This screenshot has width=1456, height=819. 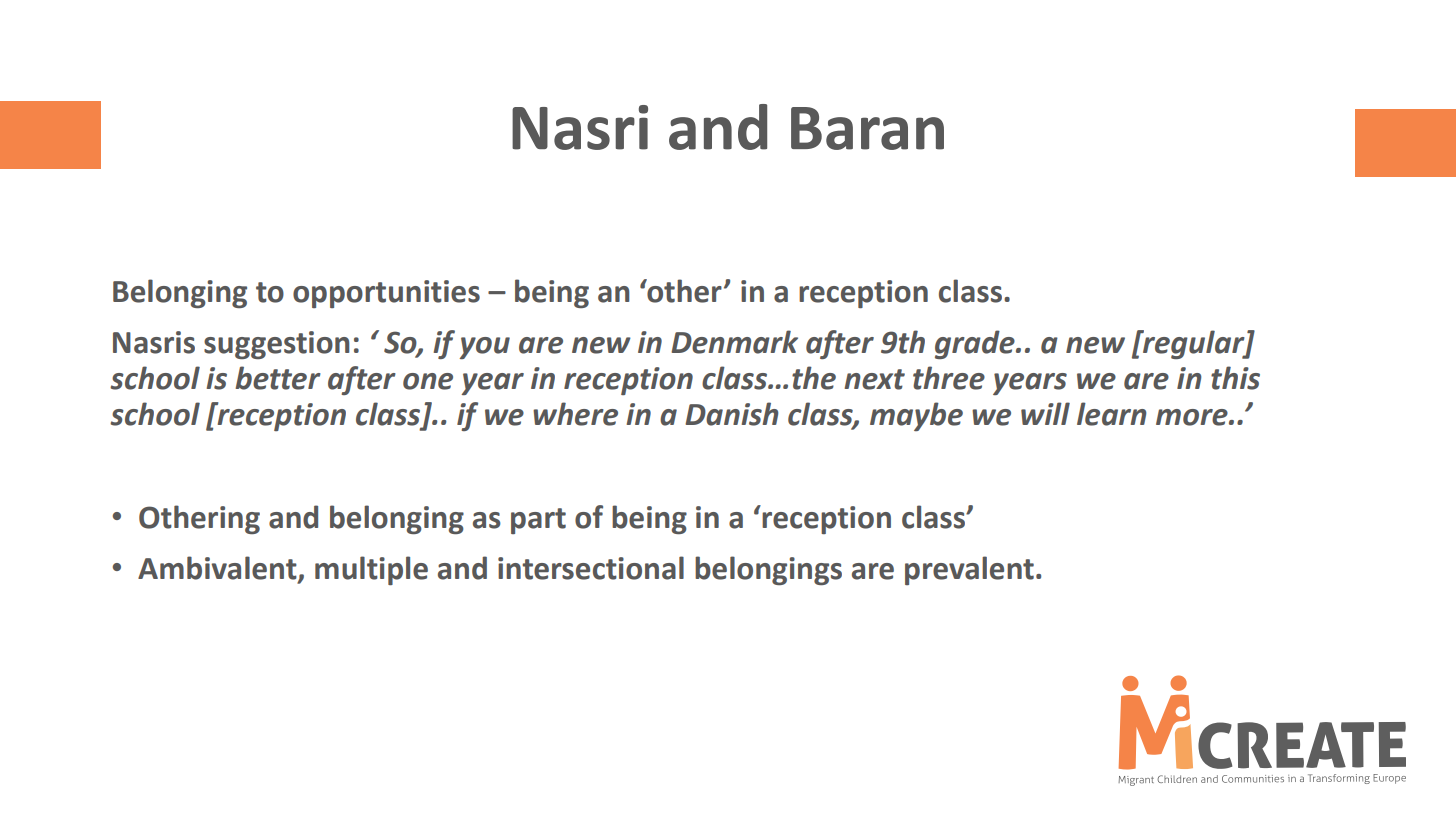 I want to click on next, so click(x=874, y=379).
